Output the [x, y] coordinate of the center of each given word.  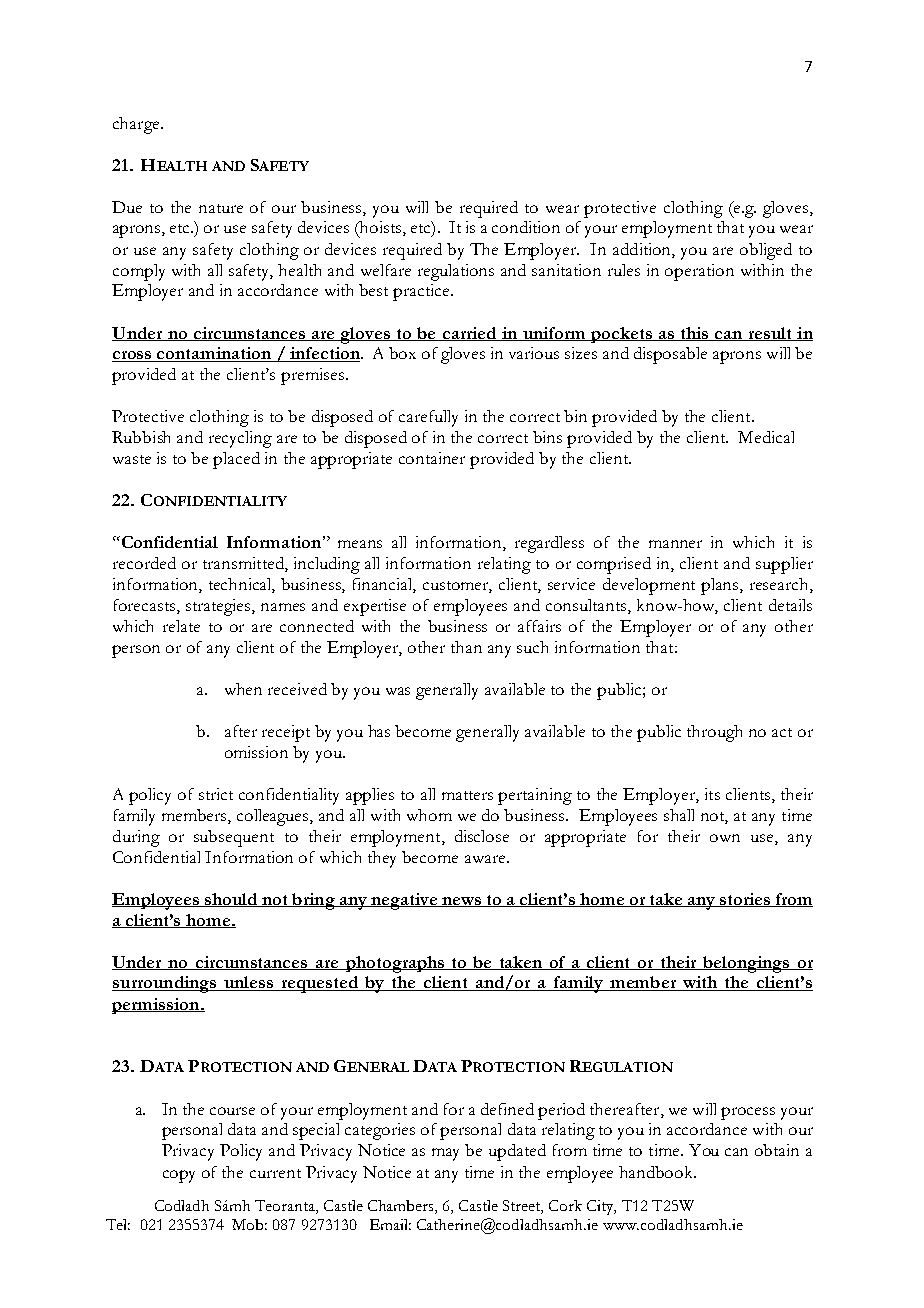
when [243, 689]
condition [526, 227]
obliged [766, 251]
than [466, 647]
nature [221, 208]
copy [179, 1176]
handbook [657, 1172]
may [445, 1154]
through [714, 733]
